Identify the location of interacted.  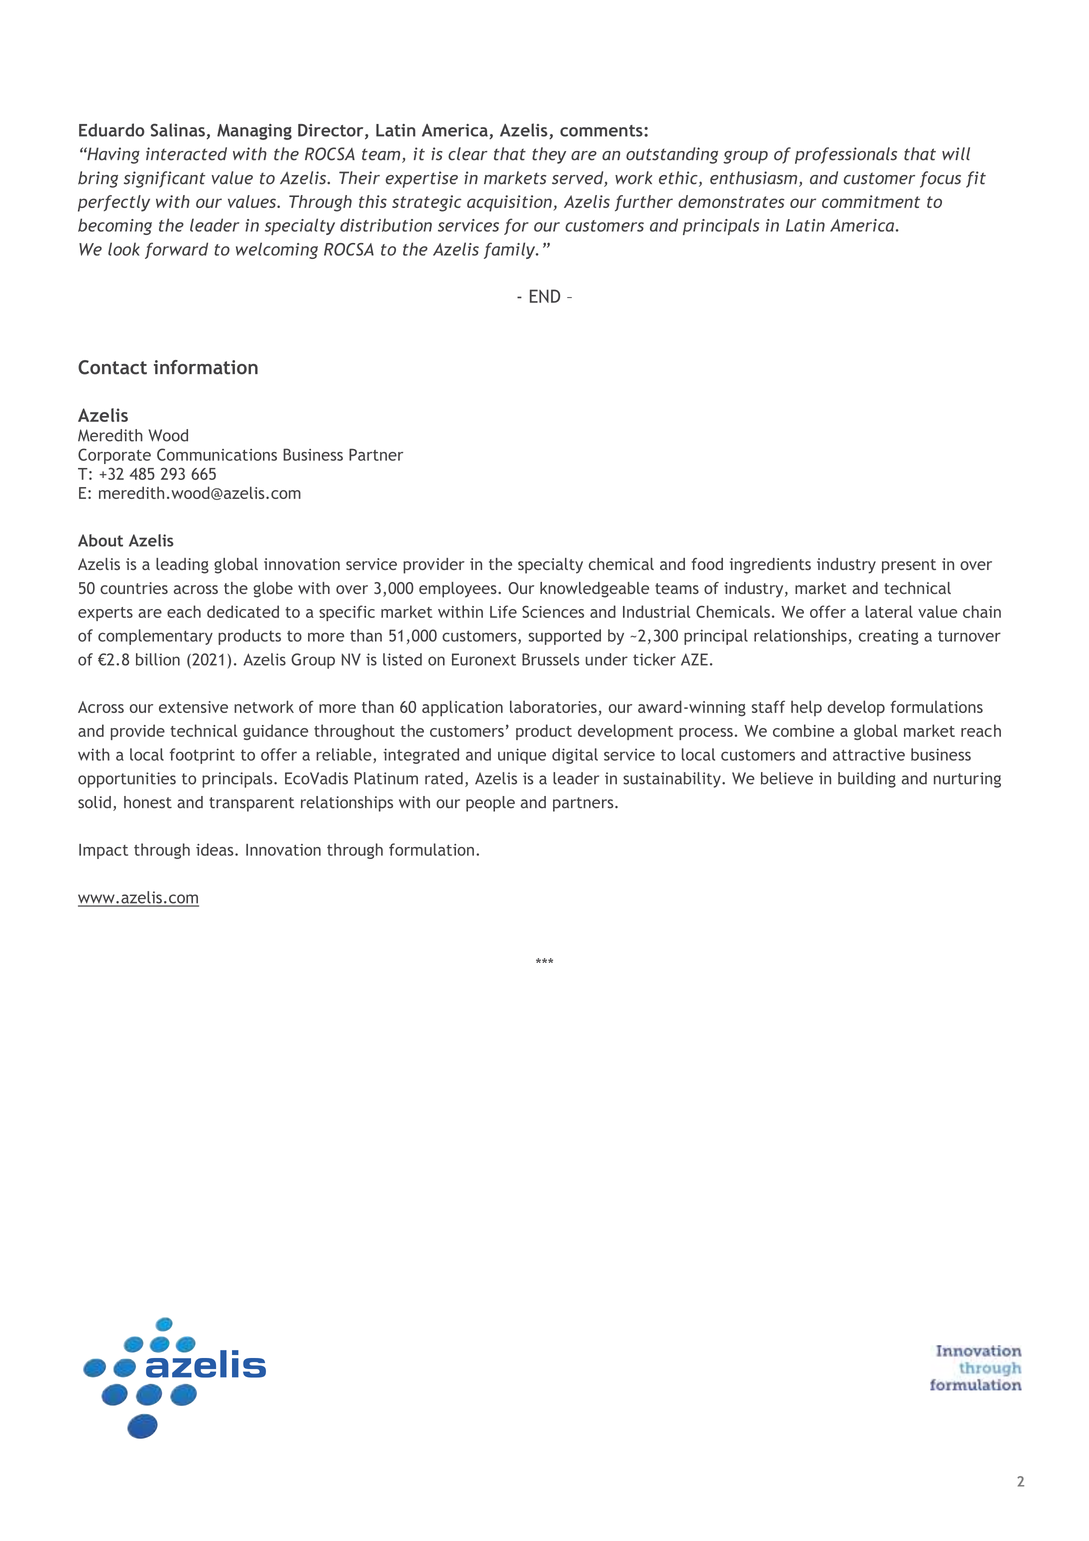
(186, 154).
